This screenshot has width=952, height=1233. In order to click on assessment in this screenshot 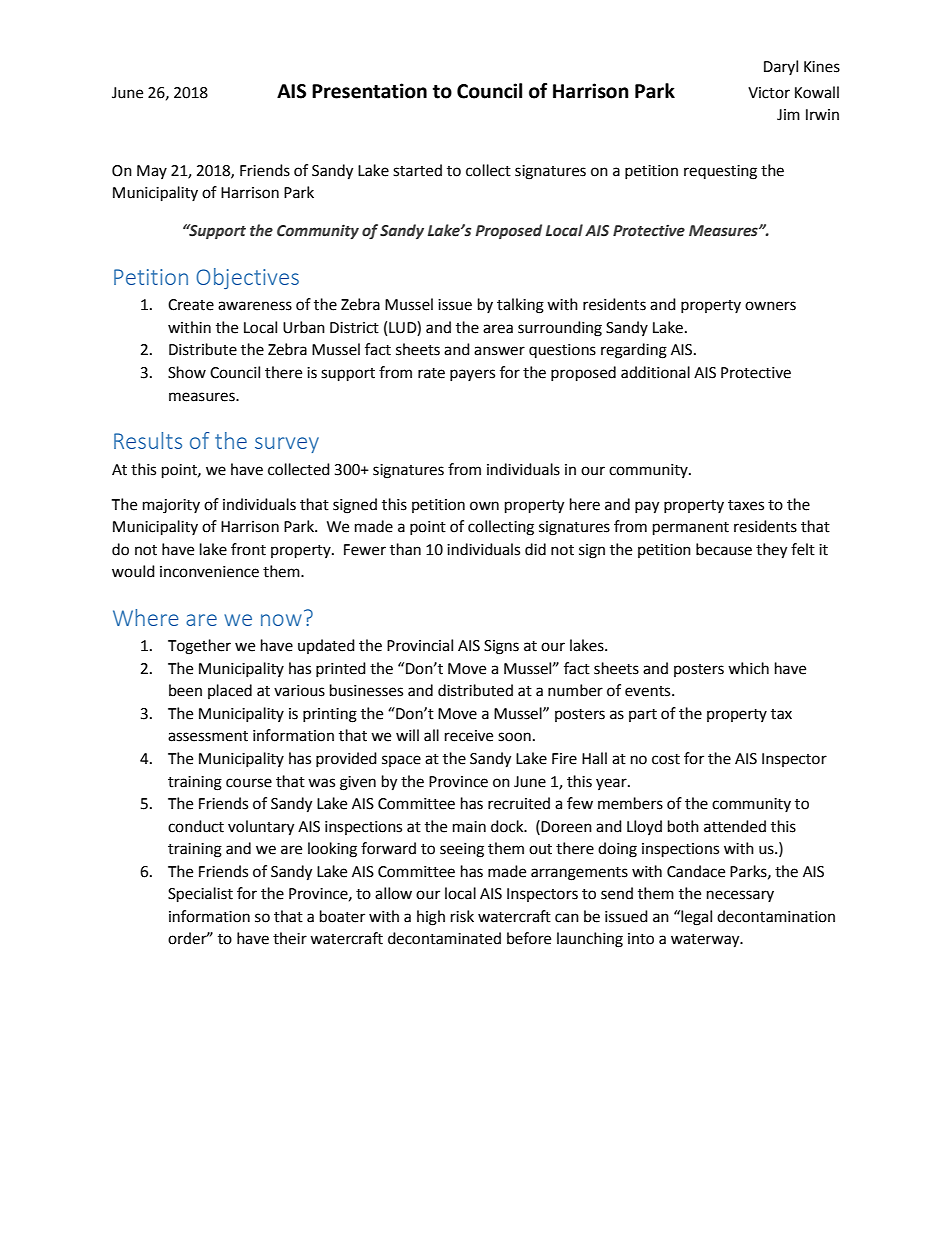, I will do `click(208, 736)`.
